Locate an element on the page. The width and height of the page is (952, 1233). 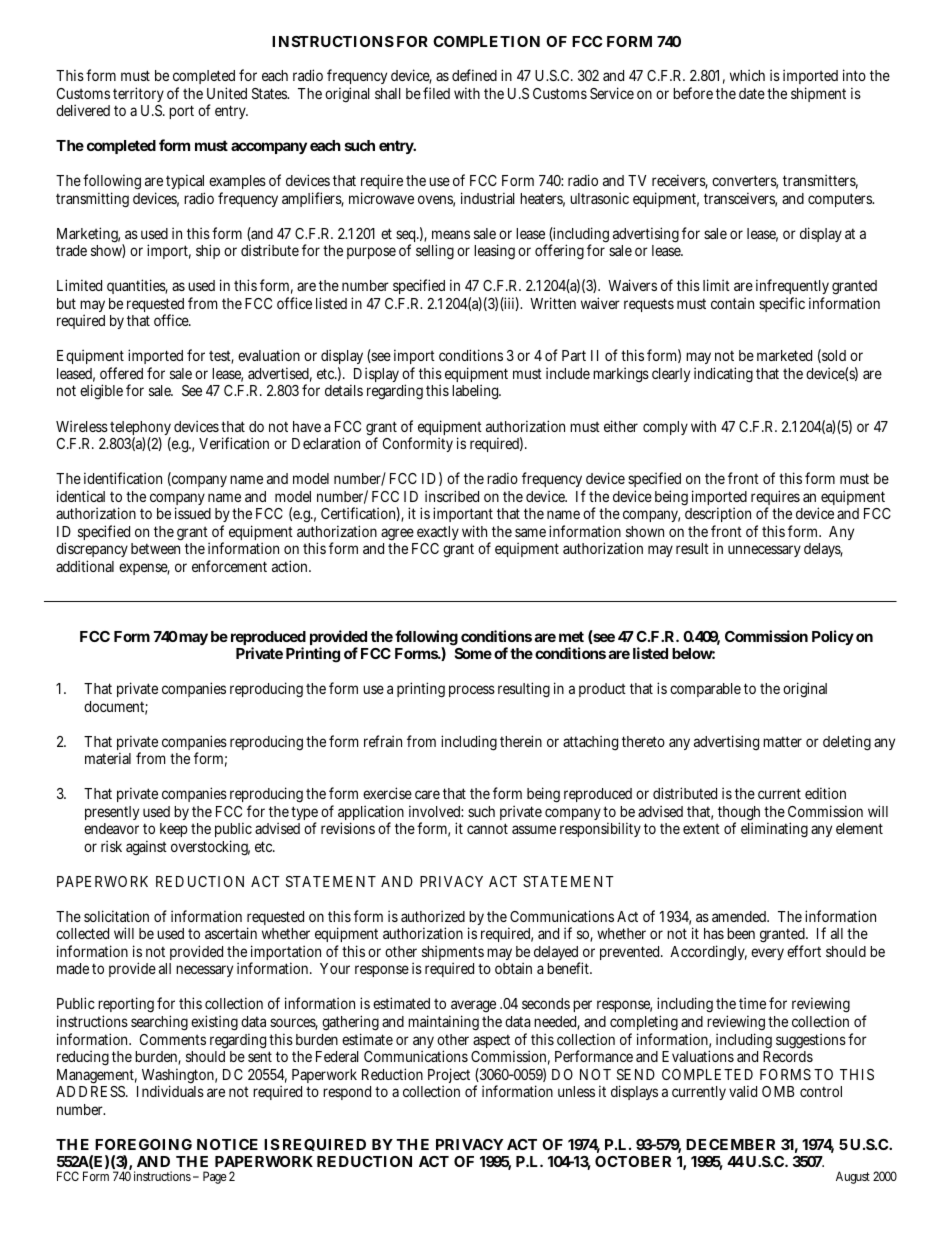
amended is located at coordinates (740, 916).
